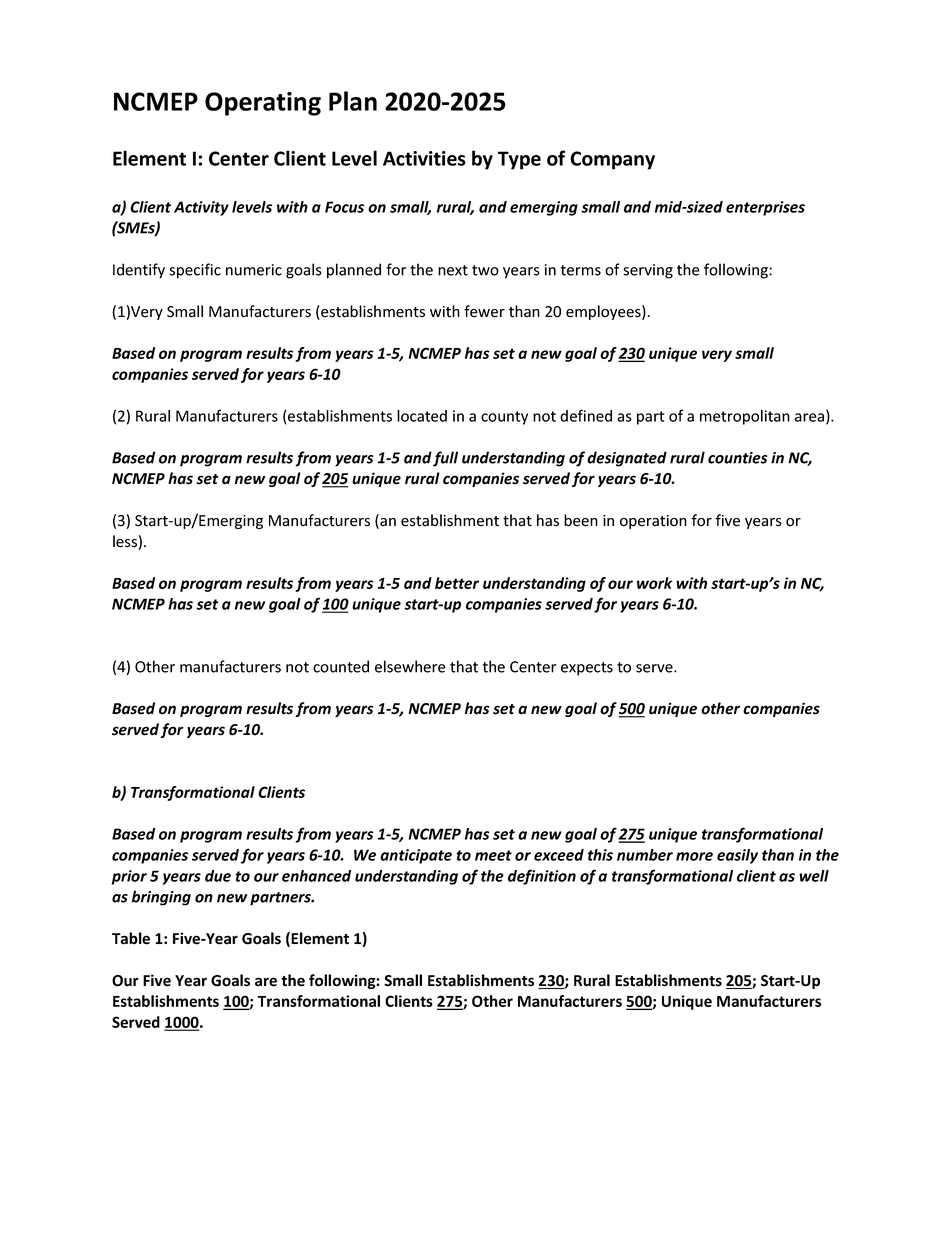 The width and height of the page is (952, 1233). Describe the element at coordinates (424, 158) in the page. I see `Activities` at that location.
